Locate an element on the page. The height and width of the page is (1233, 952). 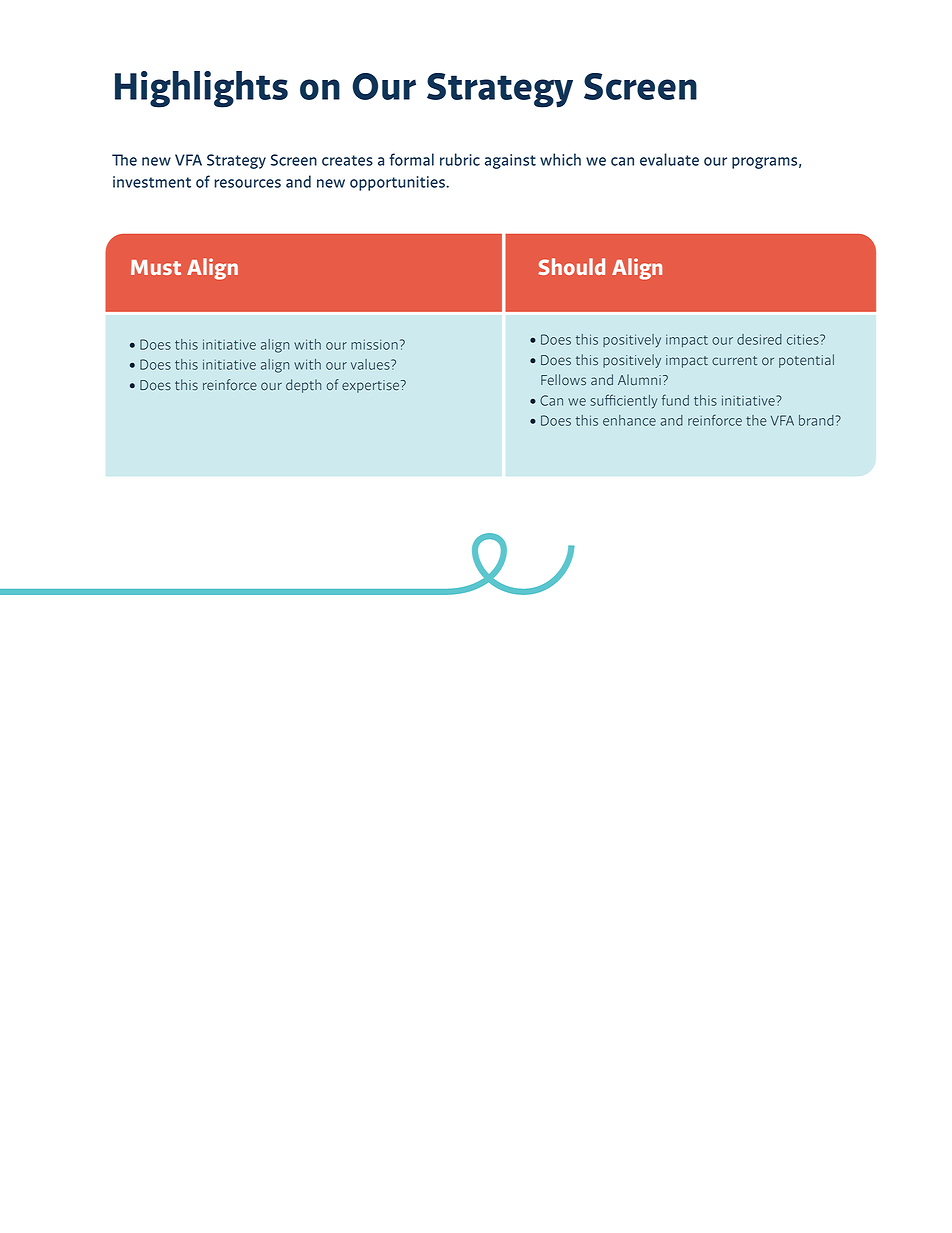
evaluate is located at coordinates (669, 159).
